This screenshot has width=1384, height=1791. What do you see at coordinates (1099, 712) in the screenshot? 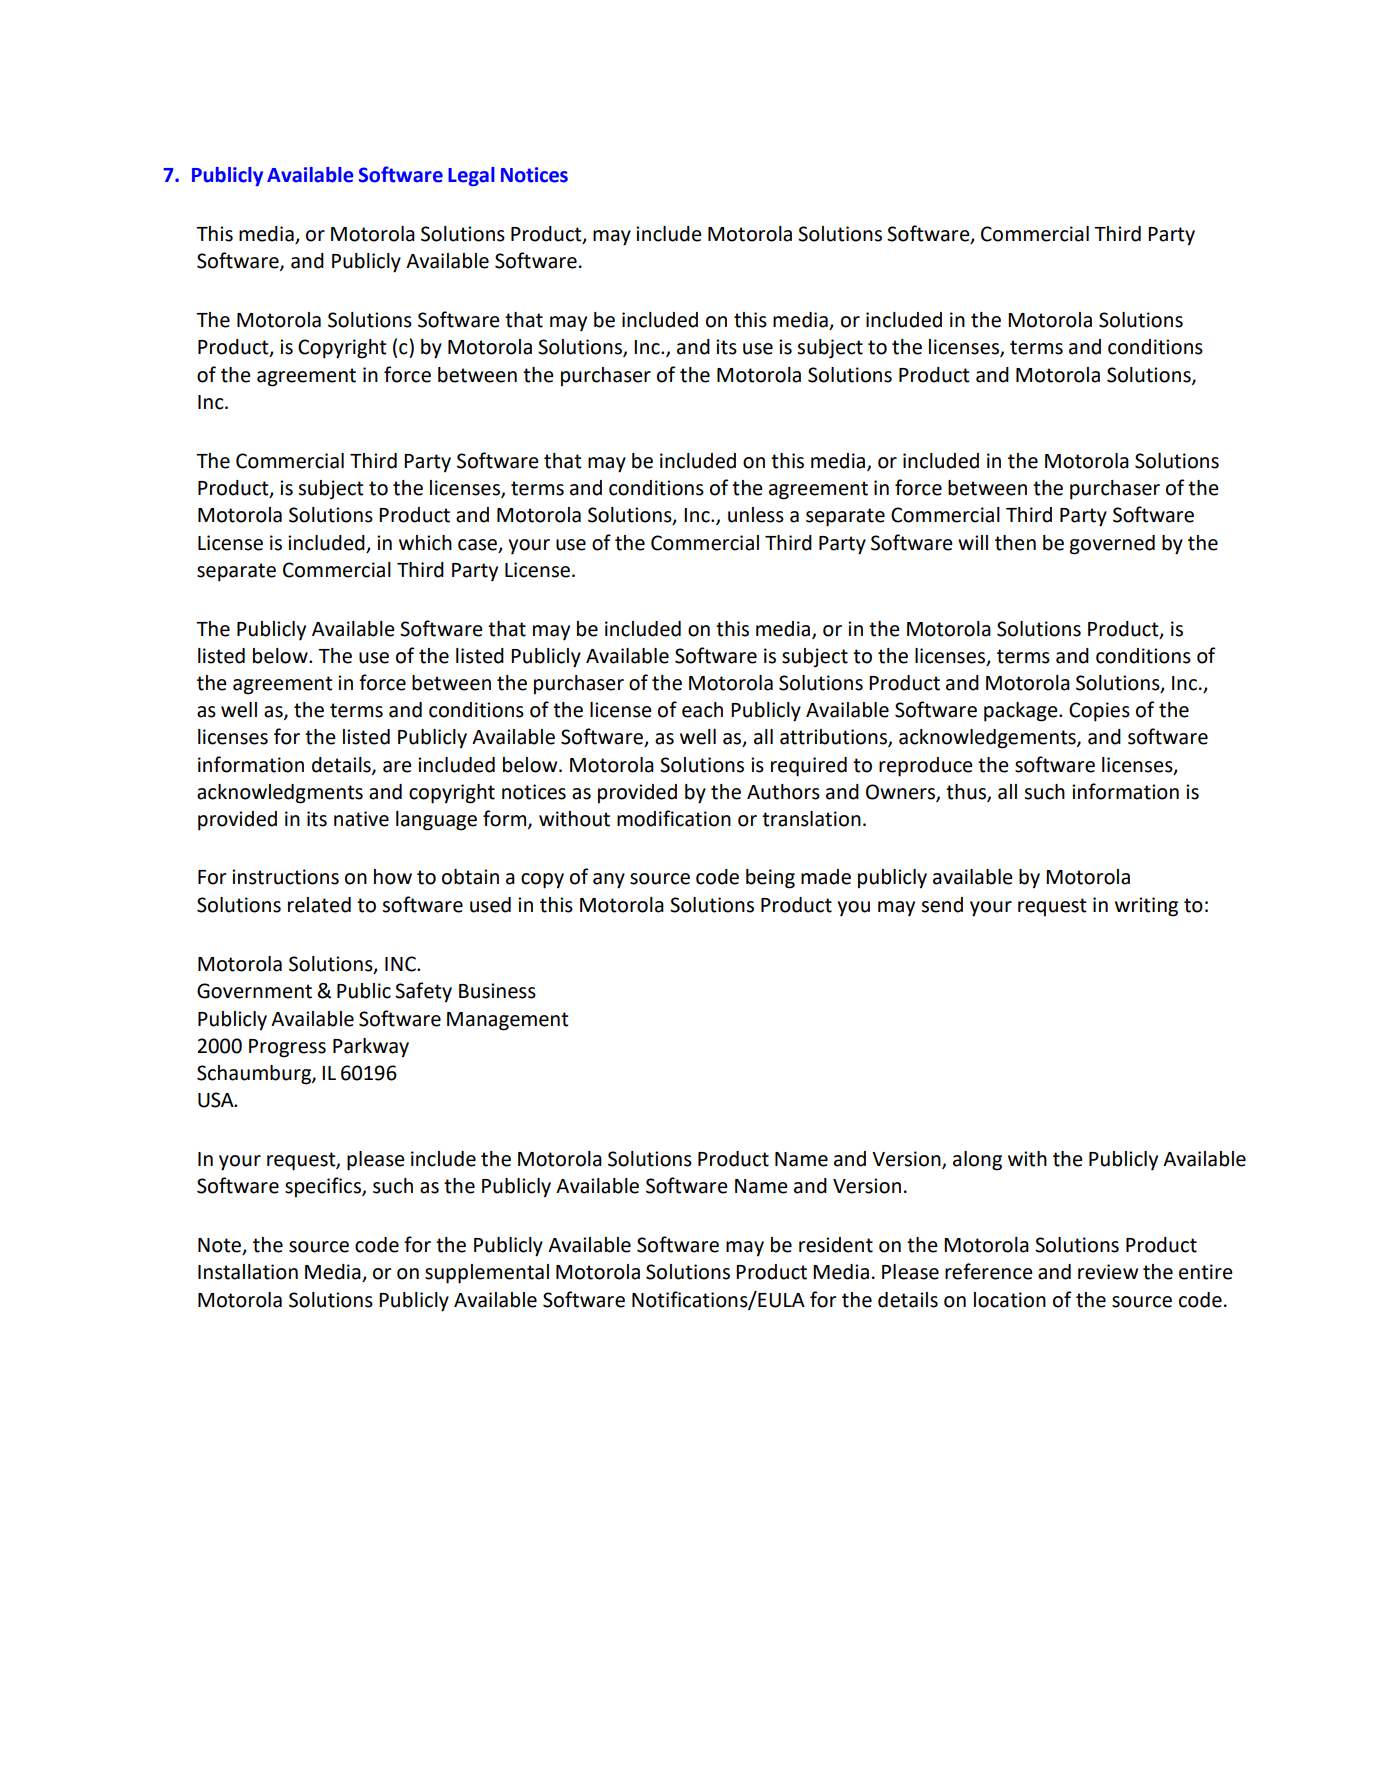
I see `Copies` at bounding box center [1099, 712].
